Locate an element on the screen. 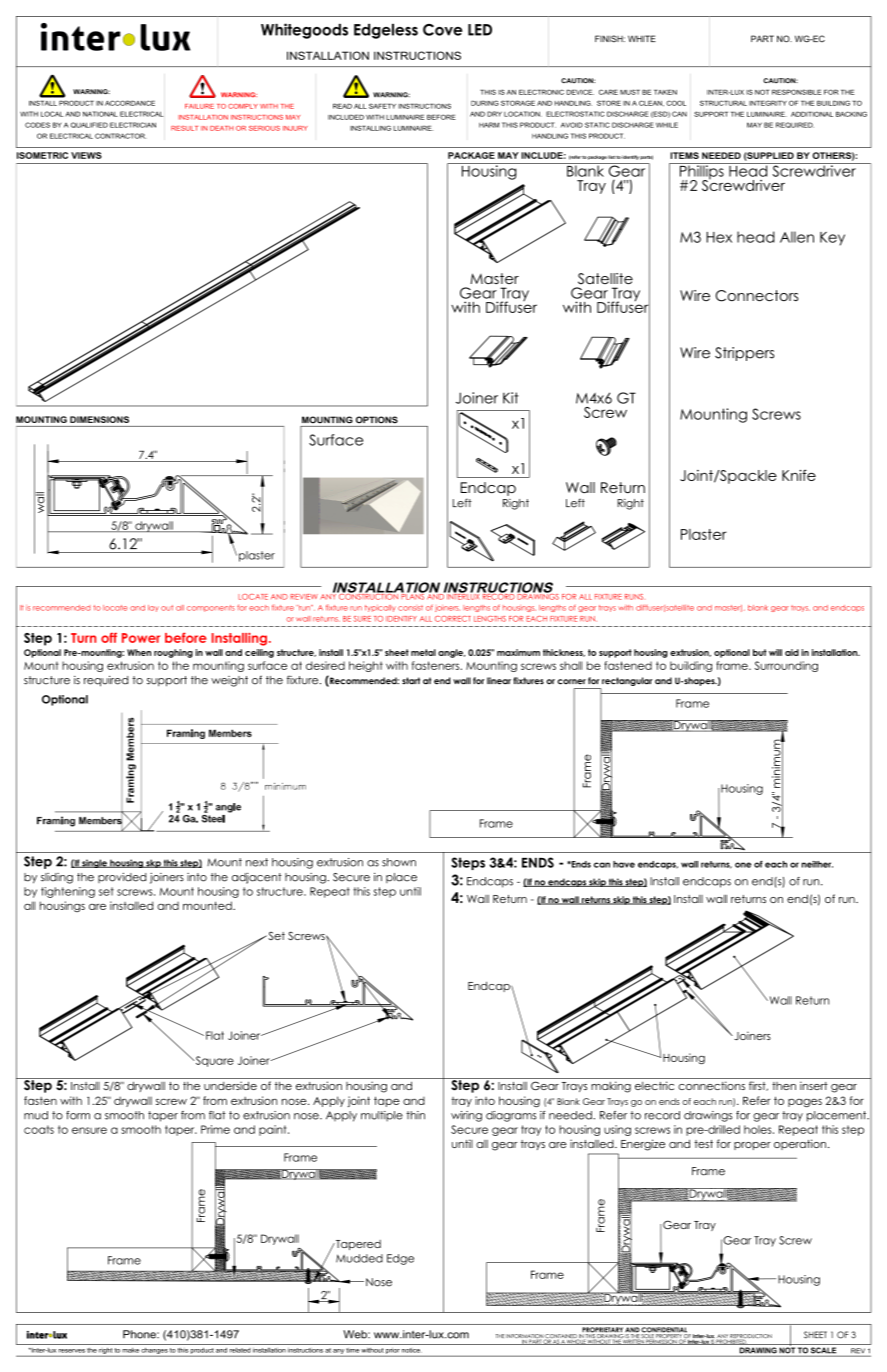  When is located at coordinates (139, 652).
